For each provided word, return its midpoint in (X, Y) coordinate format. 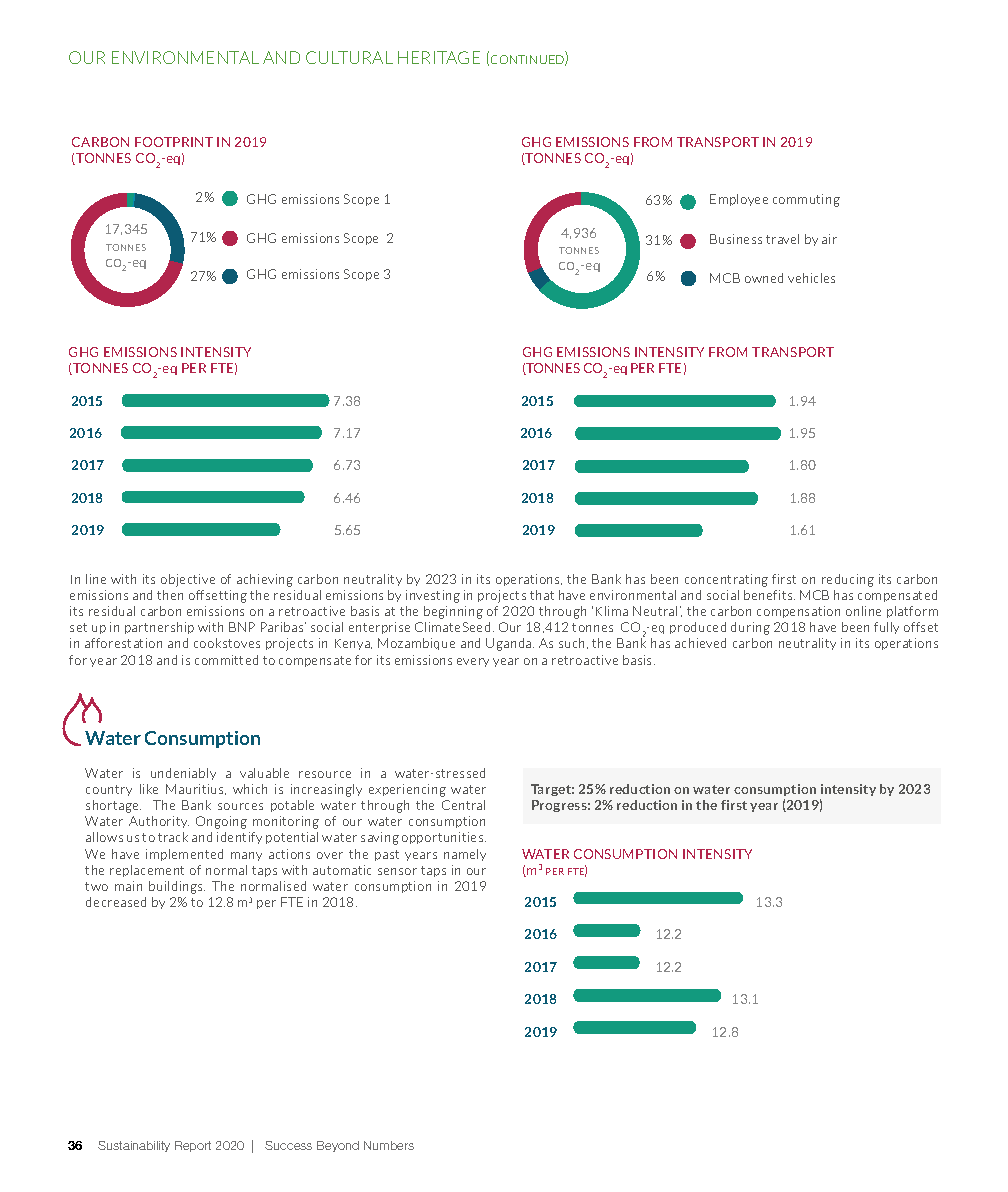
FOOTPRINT (174, 142)
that (542, 595)
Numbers (389, 1145)
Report (193, 1146)
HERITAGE (439, 57)
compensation (798, 612)
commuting (806, 200)
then (170, 595)
